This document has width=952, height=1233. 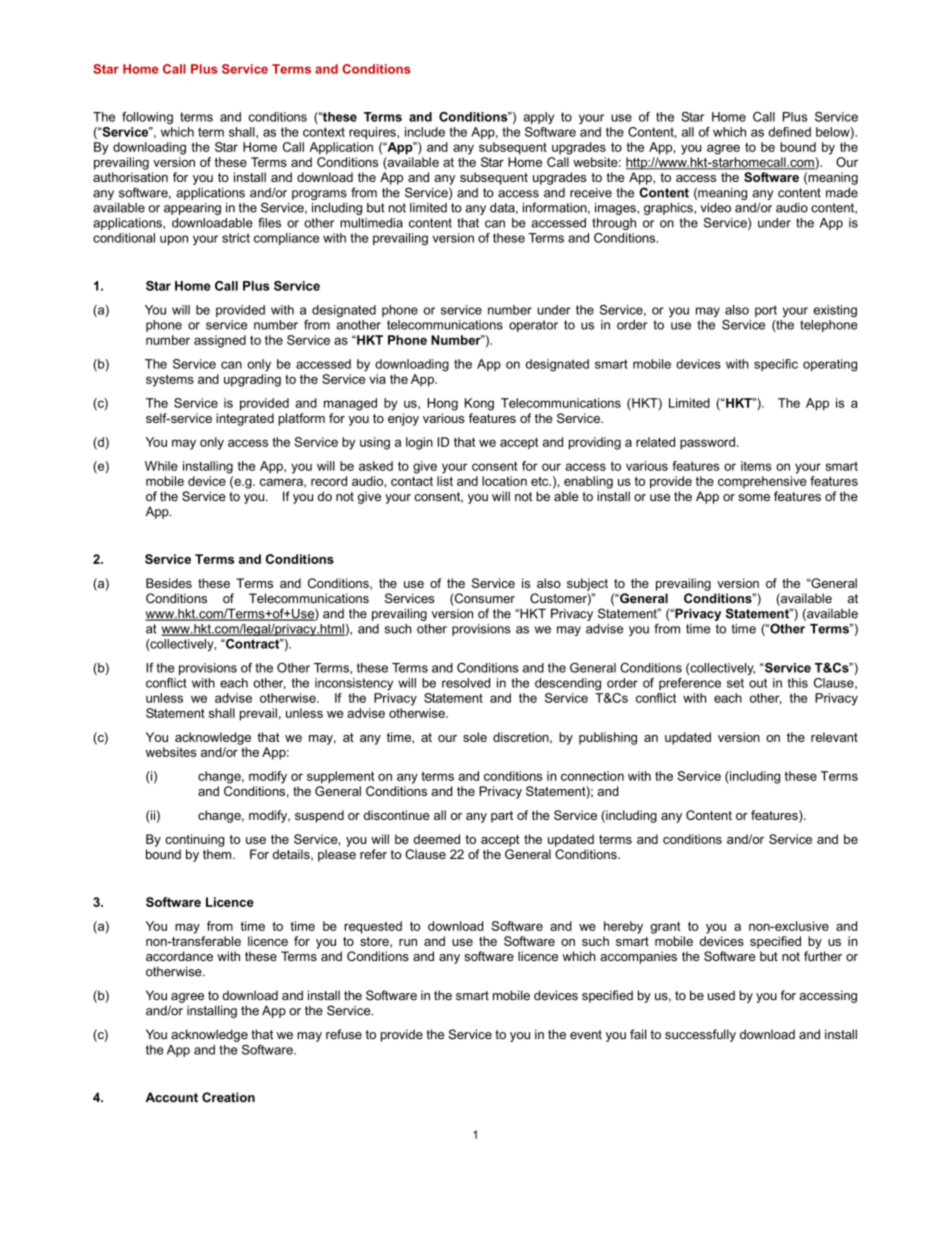 I want to click on defined, so click(x=790, y=132).
